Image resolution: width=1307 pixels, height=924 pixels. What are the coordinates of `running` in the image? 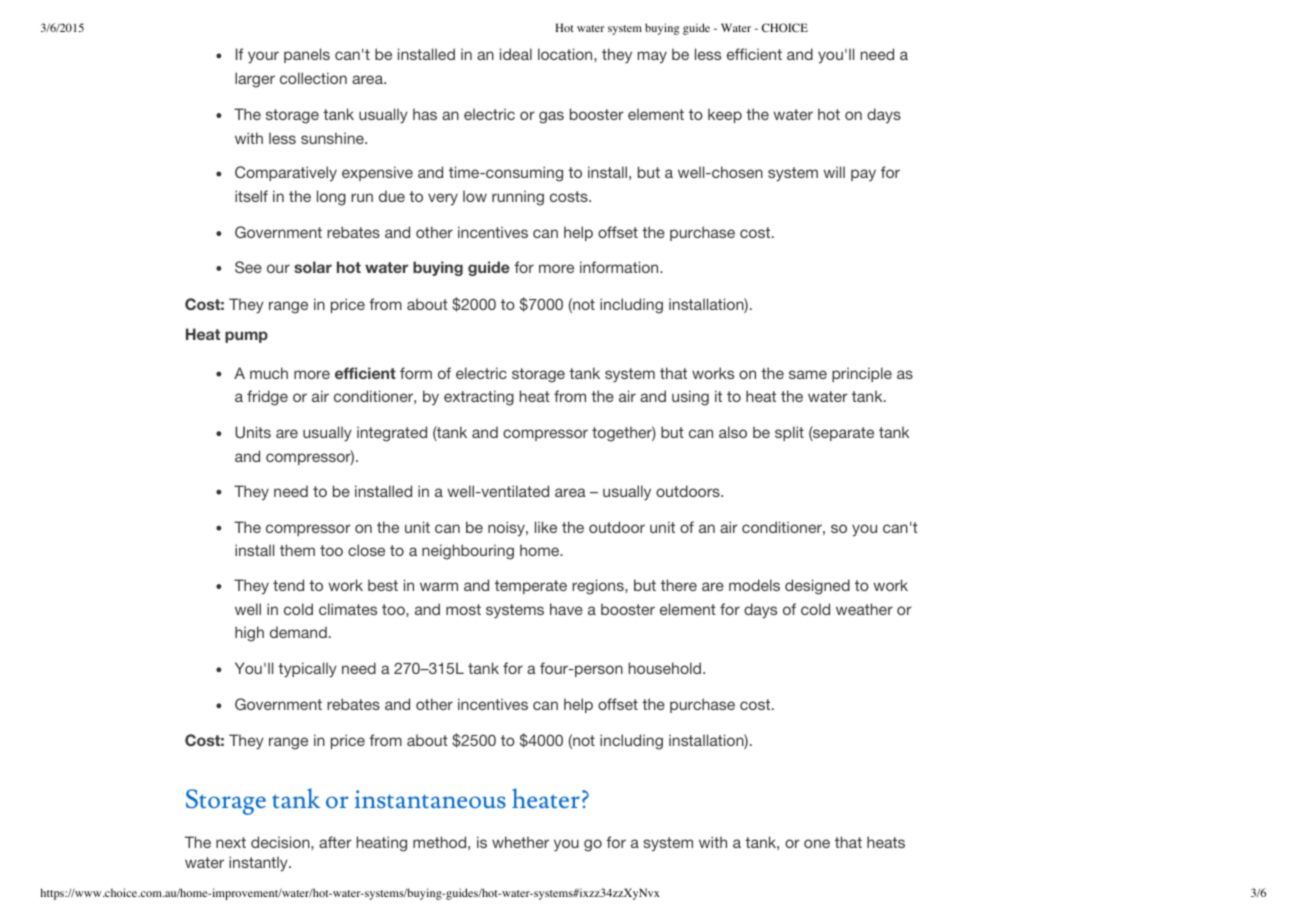 It's located at (518, 198).
